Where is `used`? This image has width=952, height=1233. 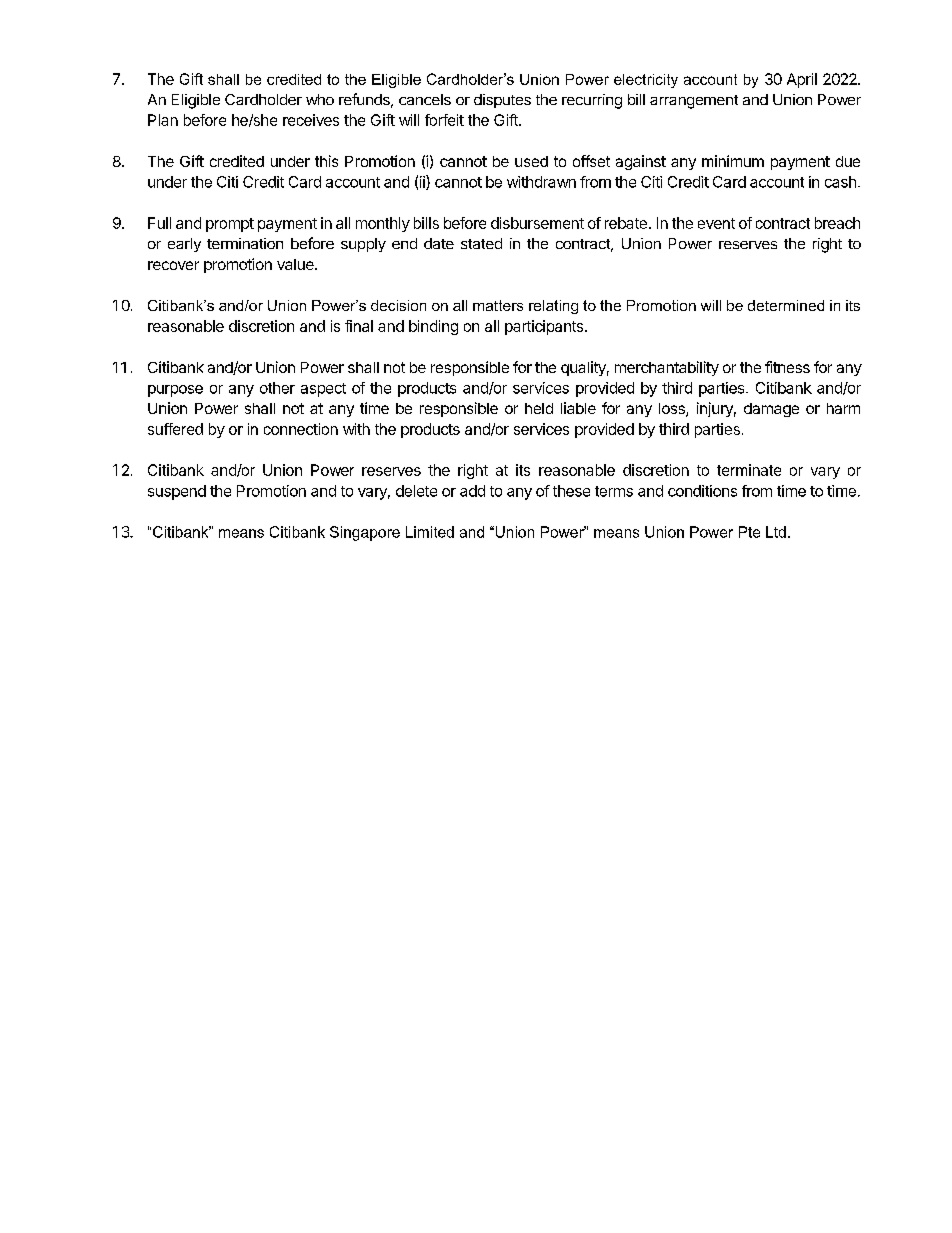
used is located at coordinates (531, 161).
